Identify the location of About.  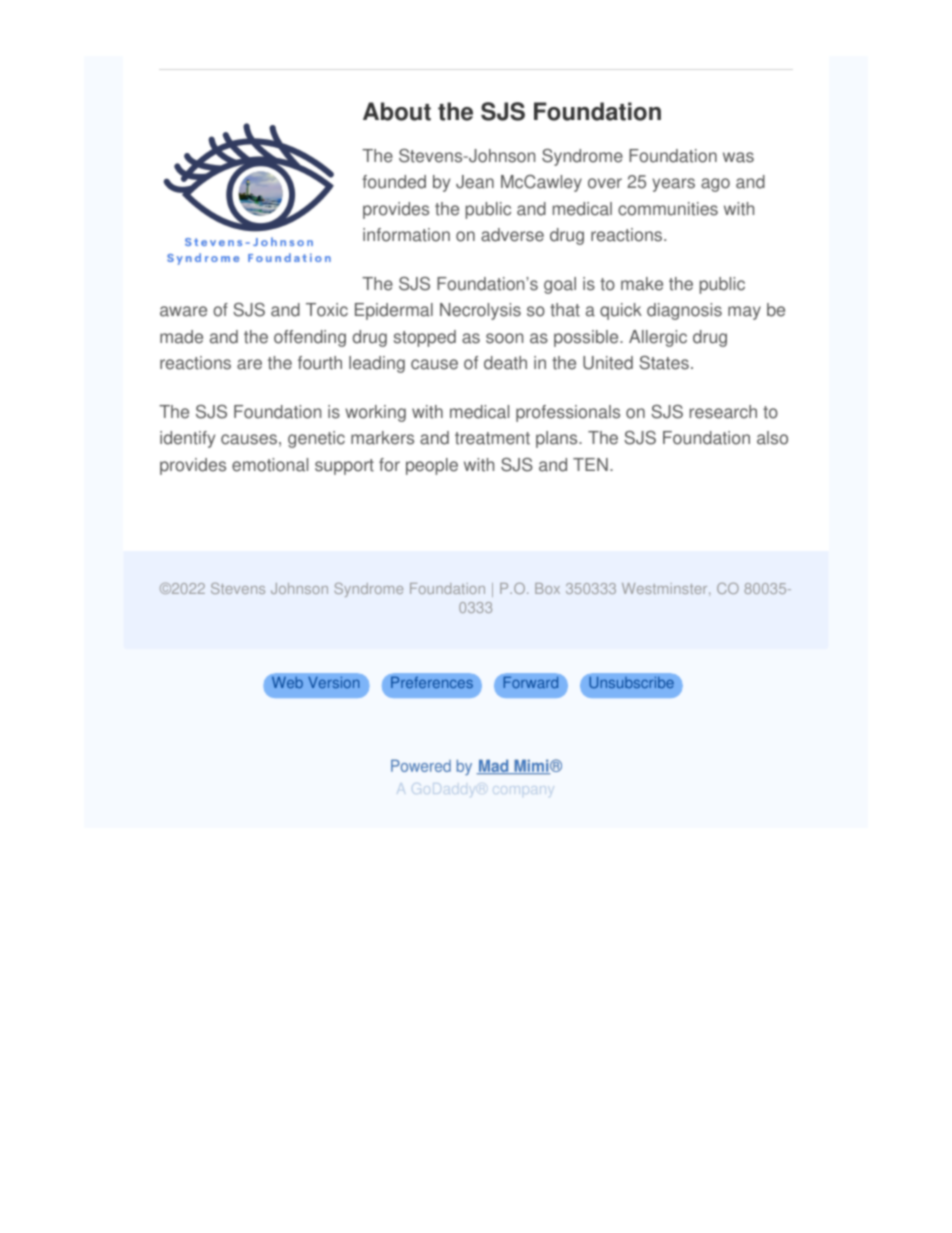
(397, 111).
